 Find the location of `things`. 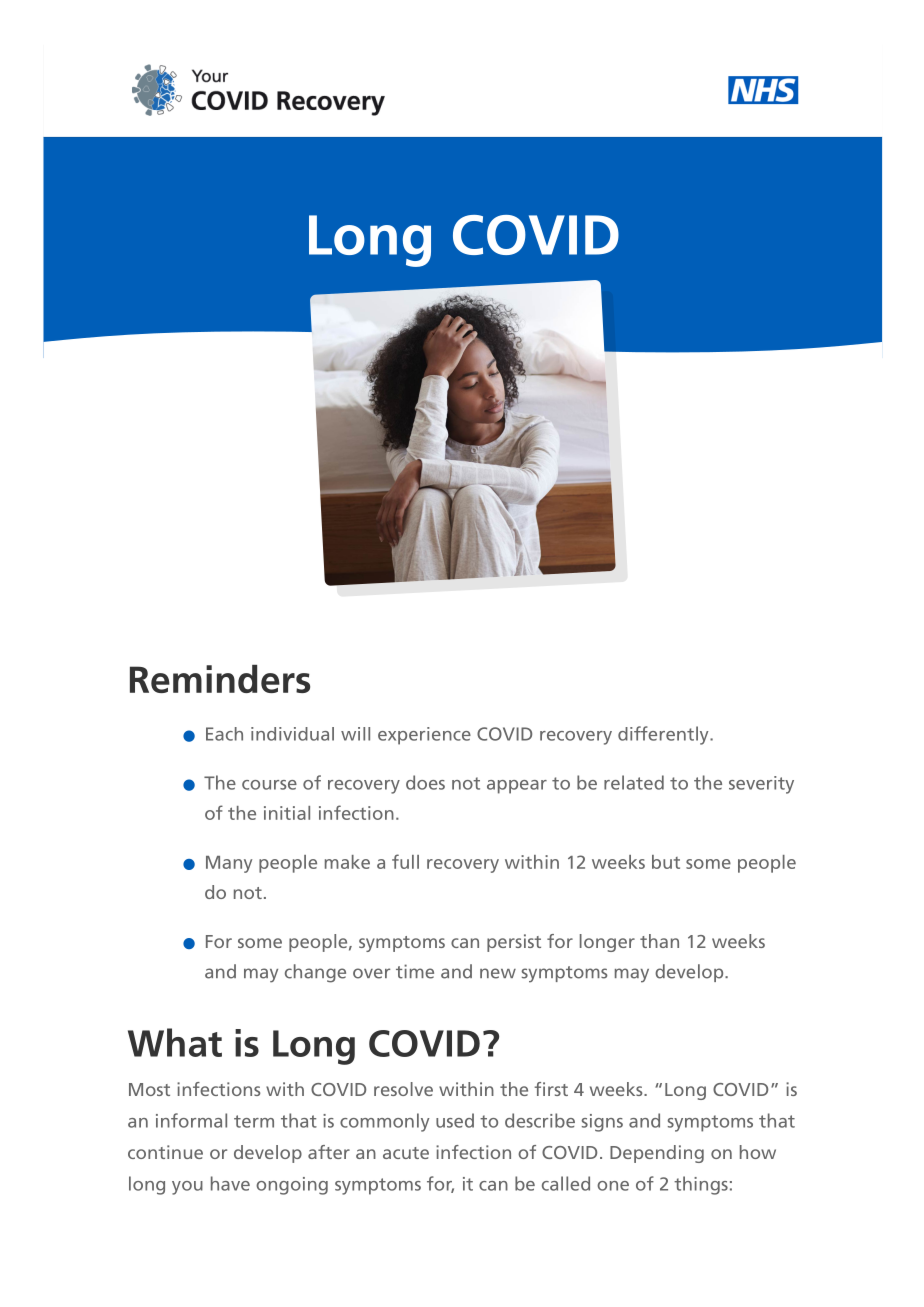

things is located at coordinates (701, 1185).
